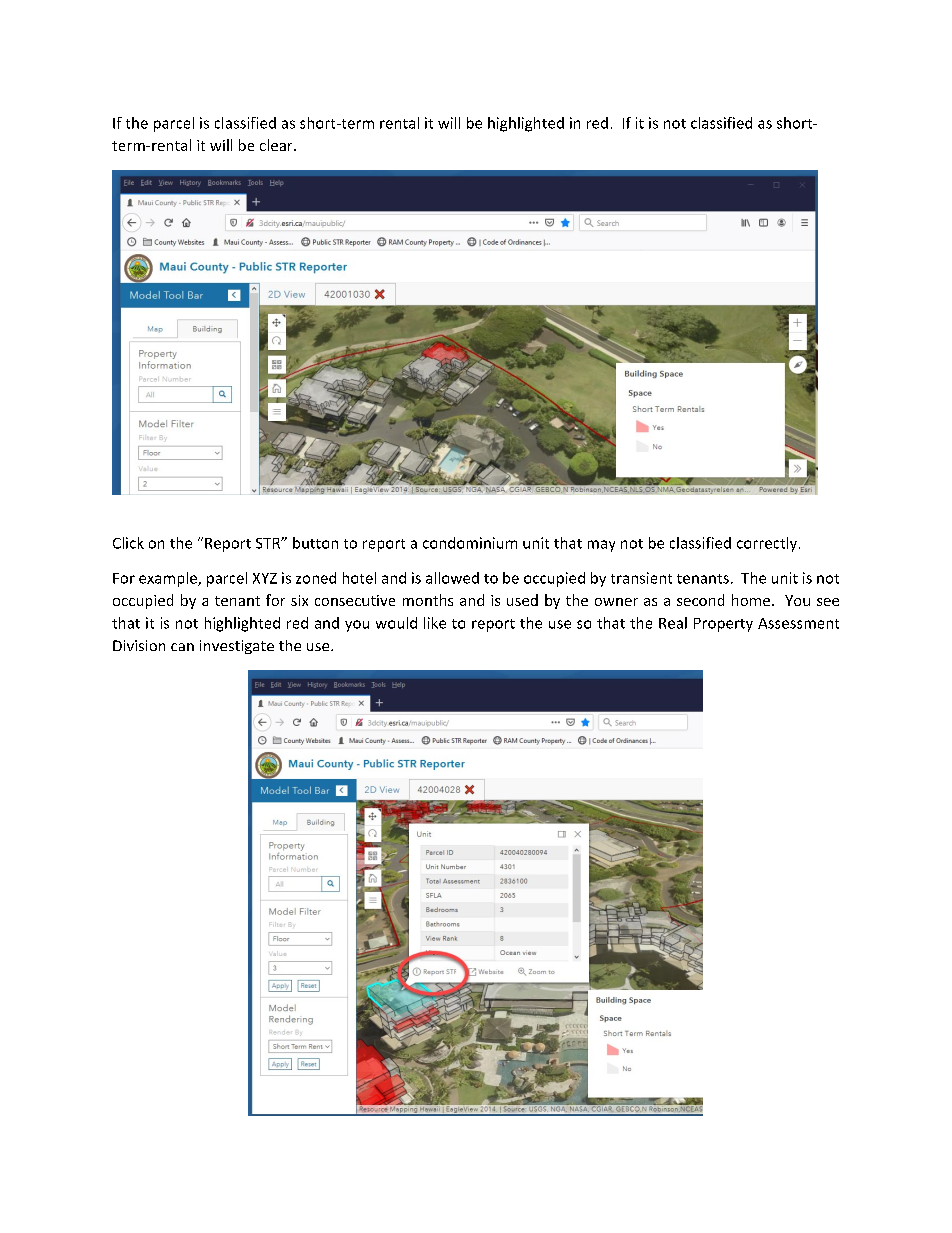  Describe the element at coordinates (452, 578) in the image. I see `allowed` at that location.
